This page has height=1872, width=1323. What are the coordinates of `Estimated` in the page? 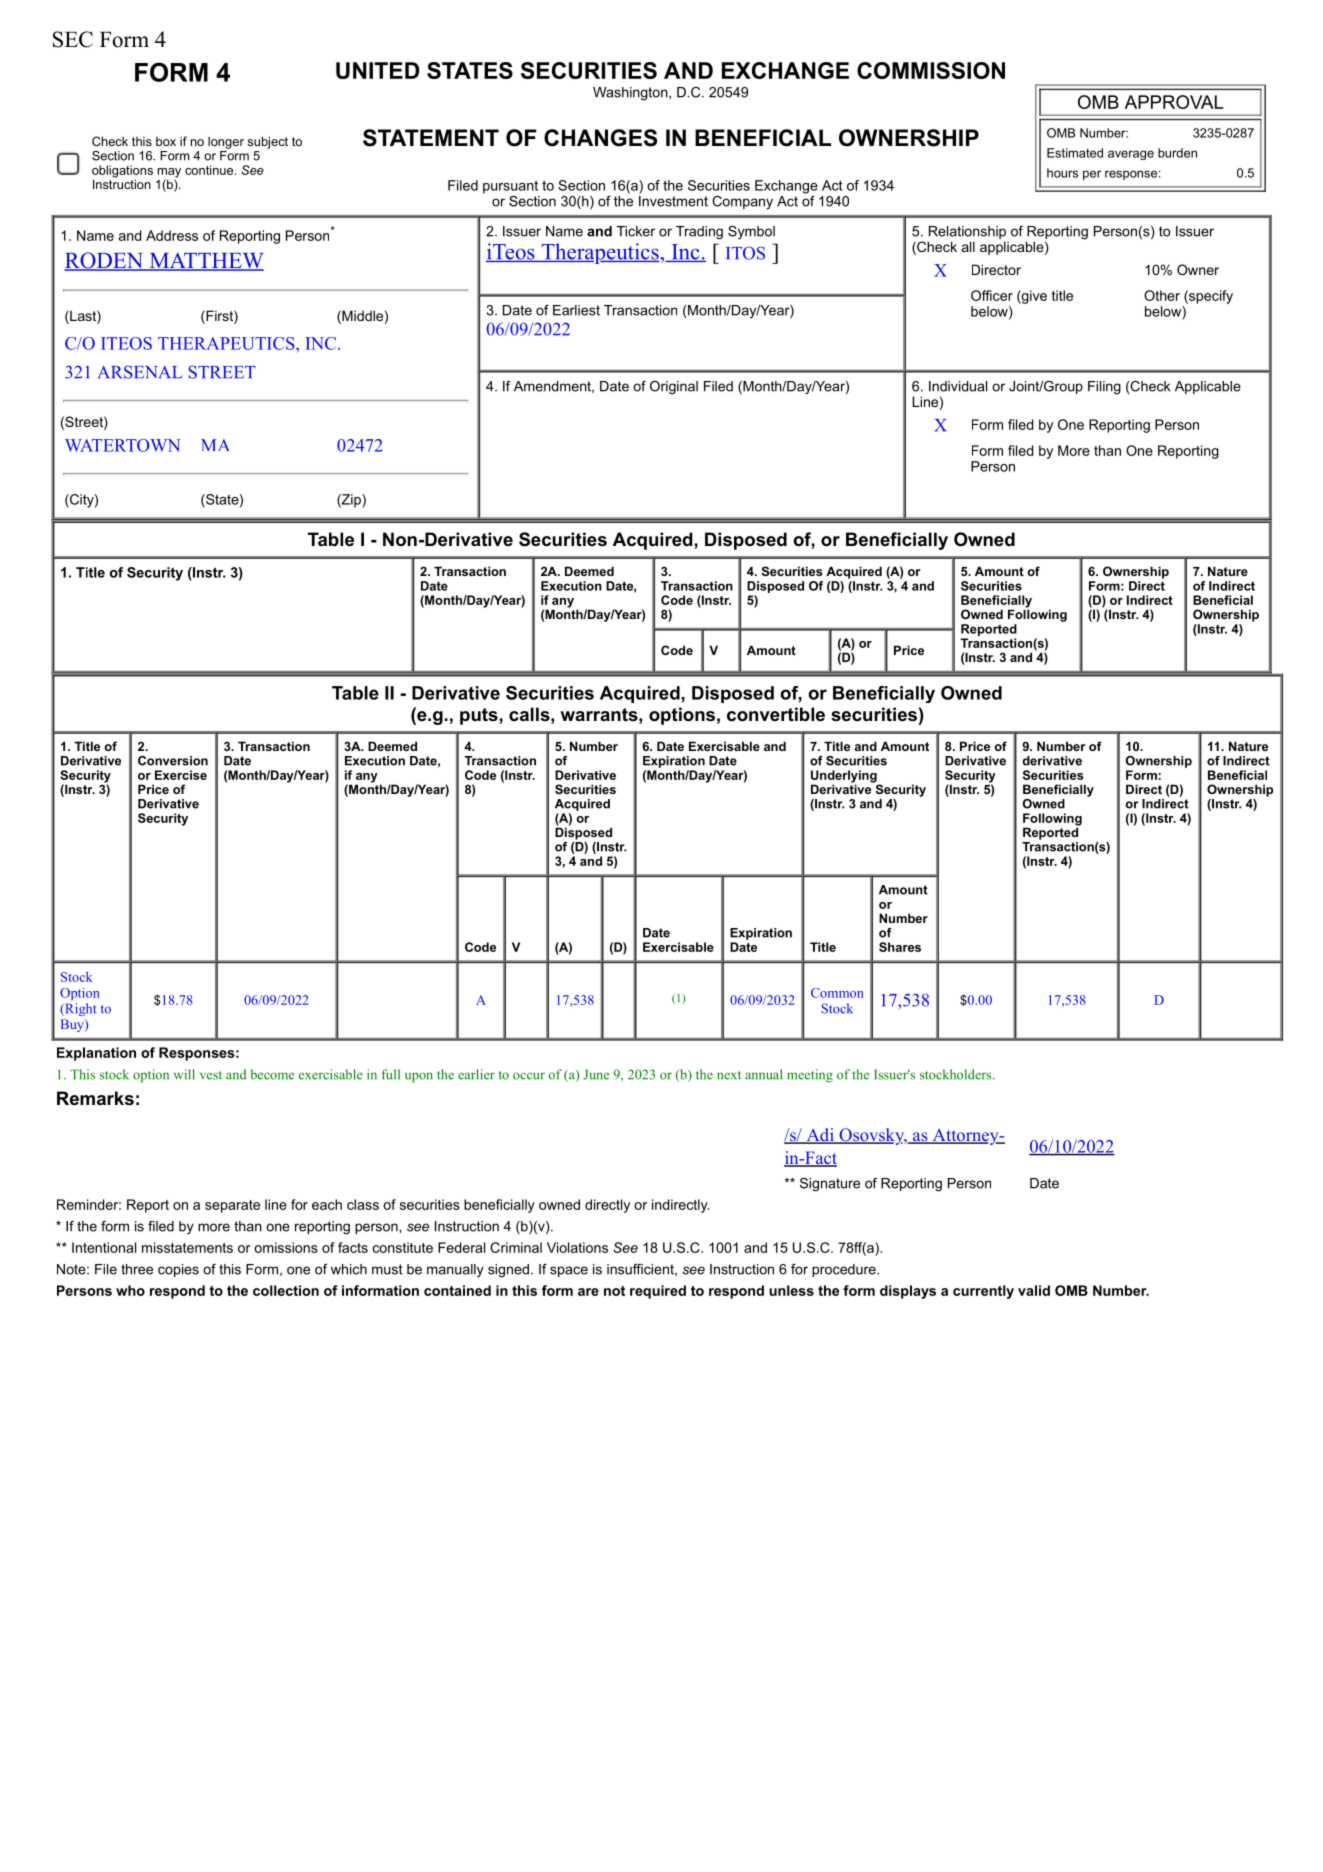 It's located at (1075, 153).
